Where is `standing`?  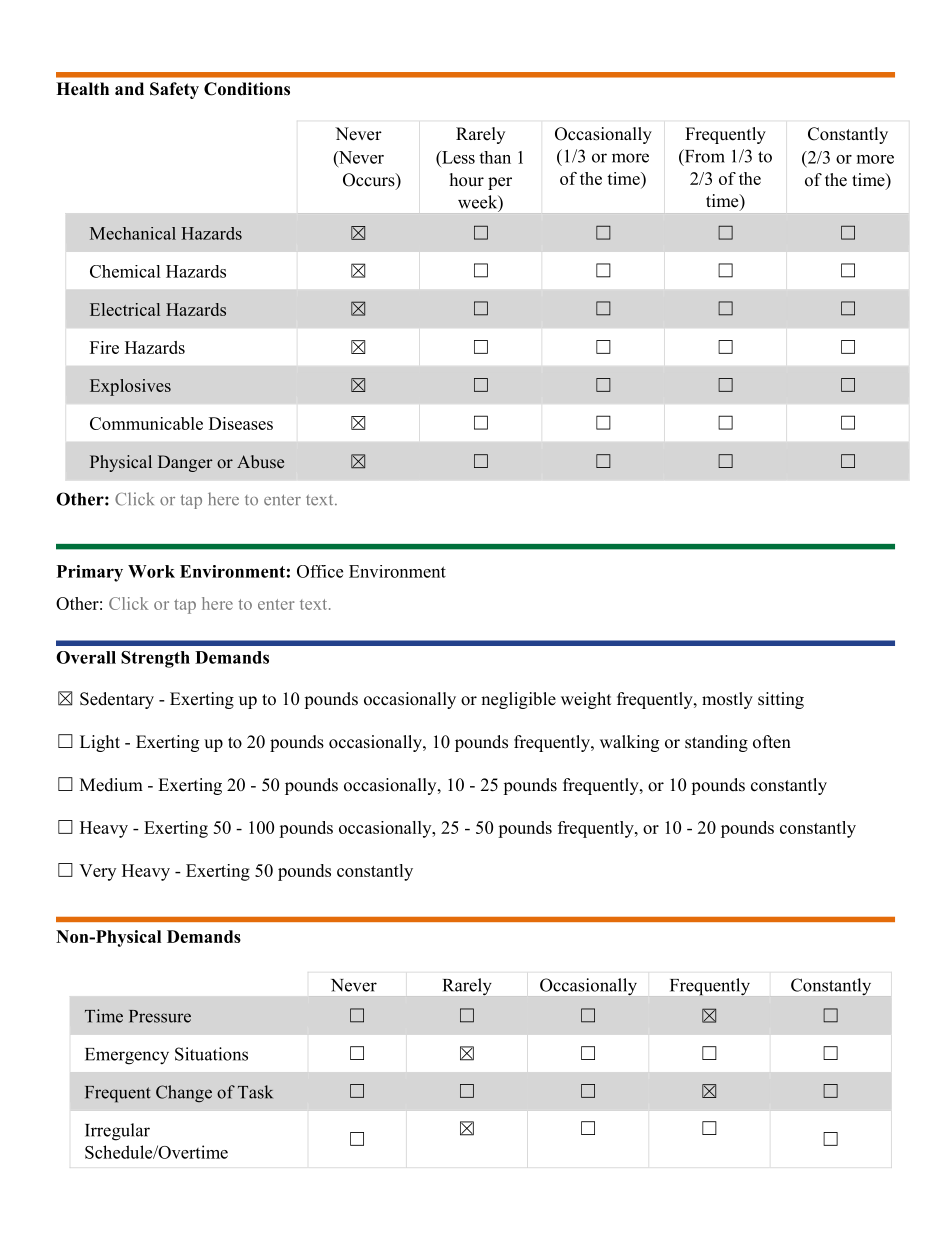
standing is located at coordinates (716, 743).
